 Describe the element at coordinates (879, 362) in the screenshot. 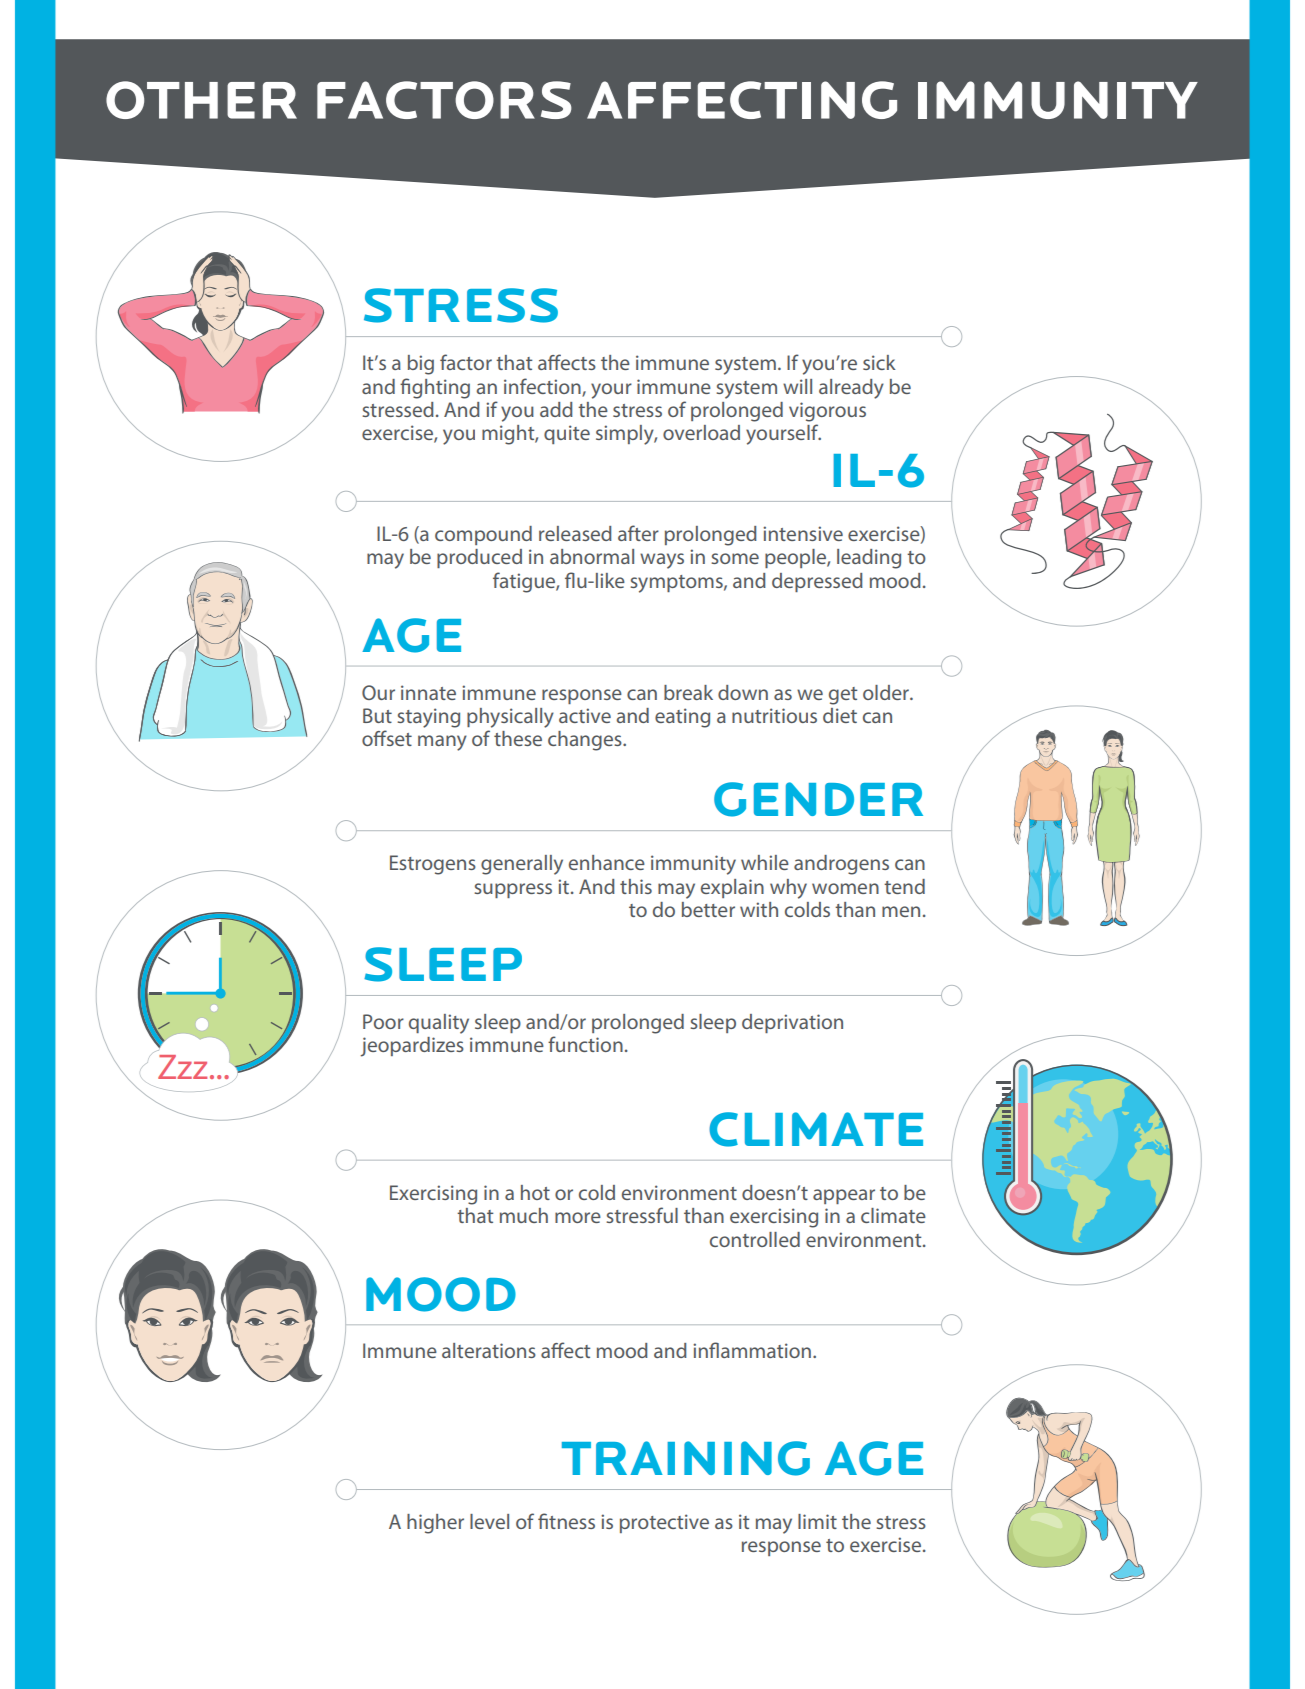

I see `sick` at that location.
